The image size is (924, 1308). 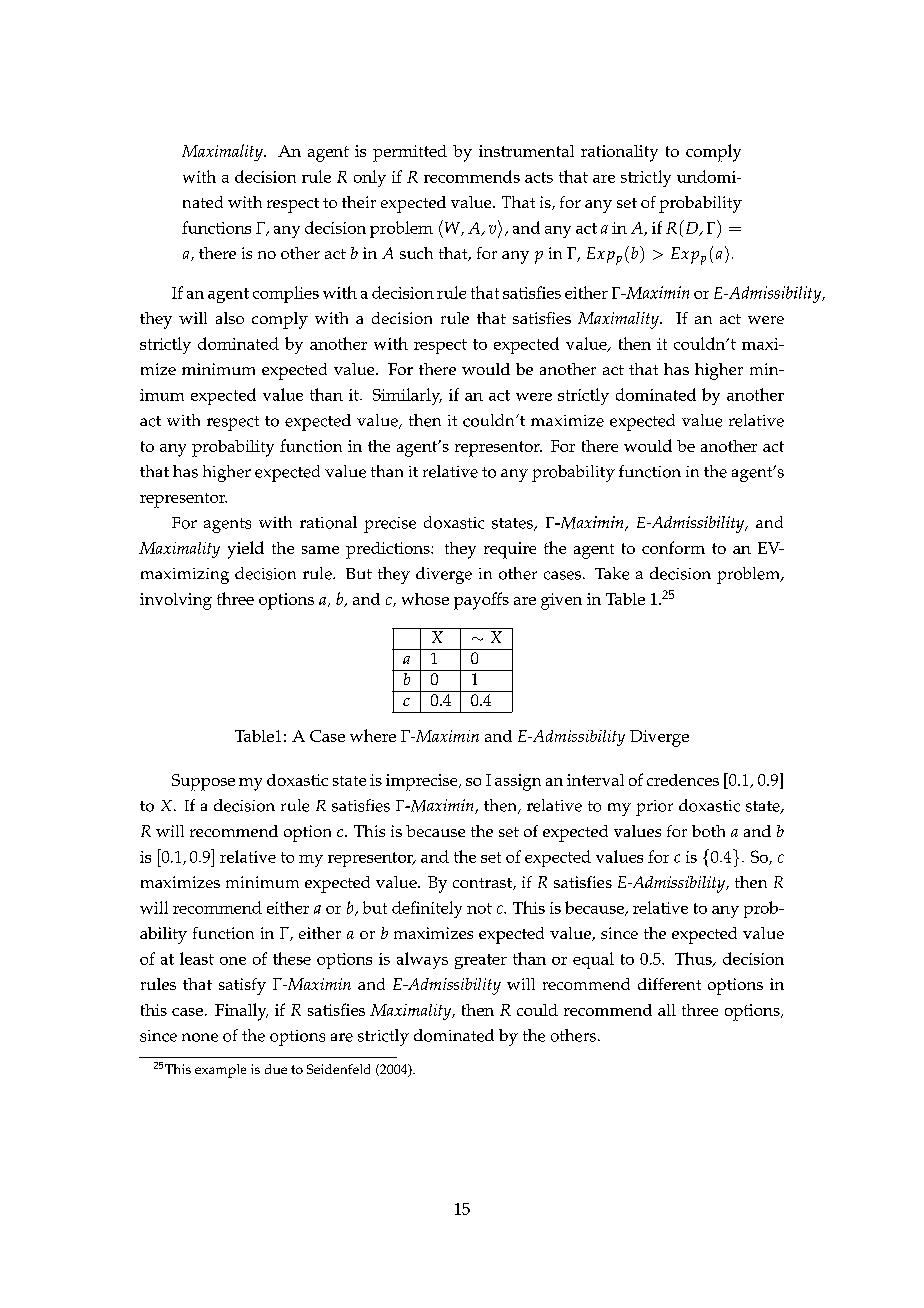 What do you see at coordinates (230, 318) in the document?
I see `also` at bounding box center [230, 318].
